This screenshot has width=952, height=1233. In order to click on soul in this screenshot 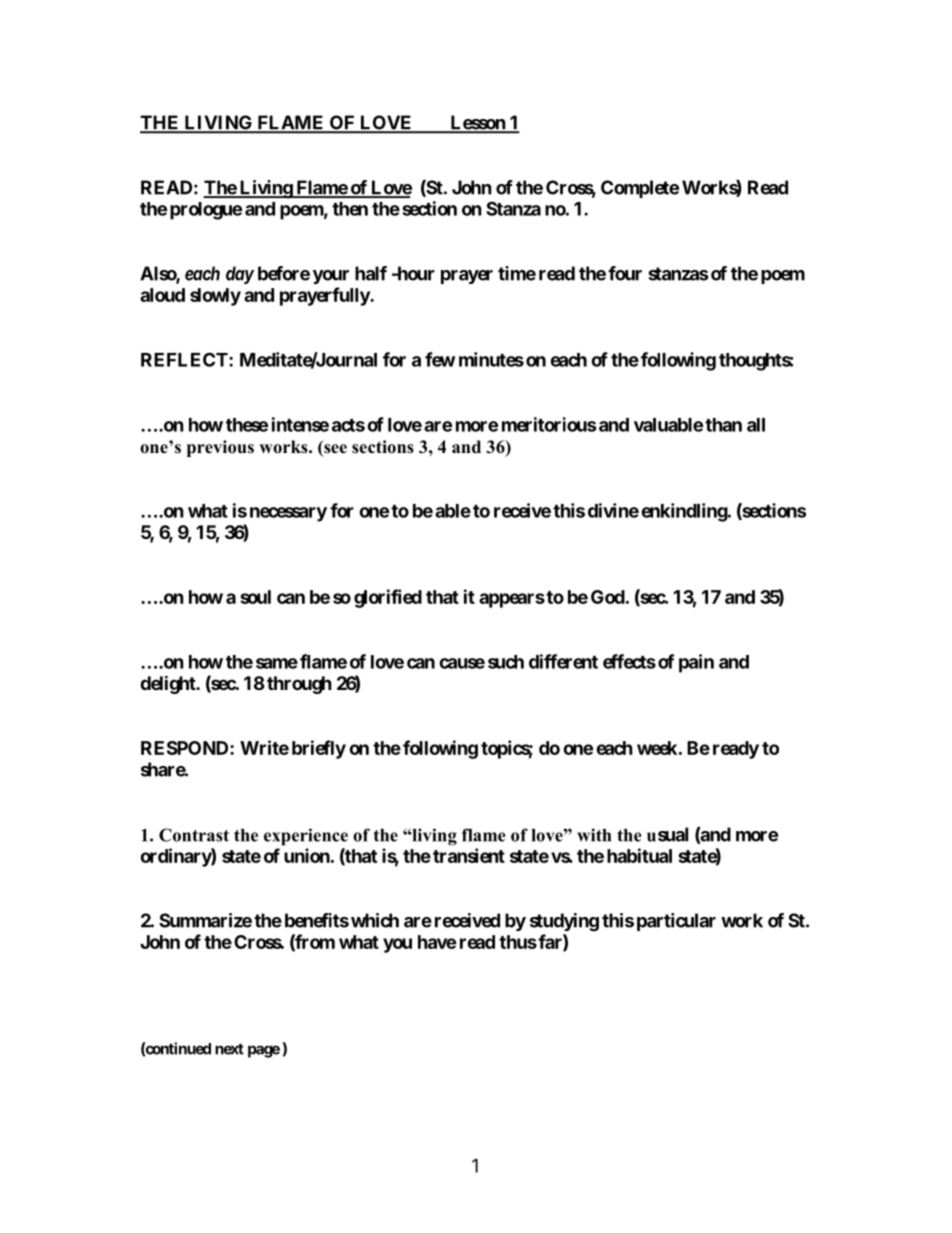, I will do `click(255, 597)`.
